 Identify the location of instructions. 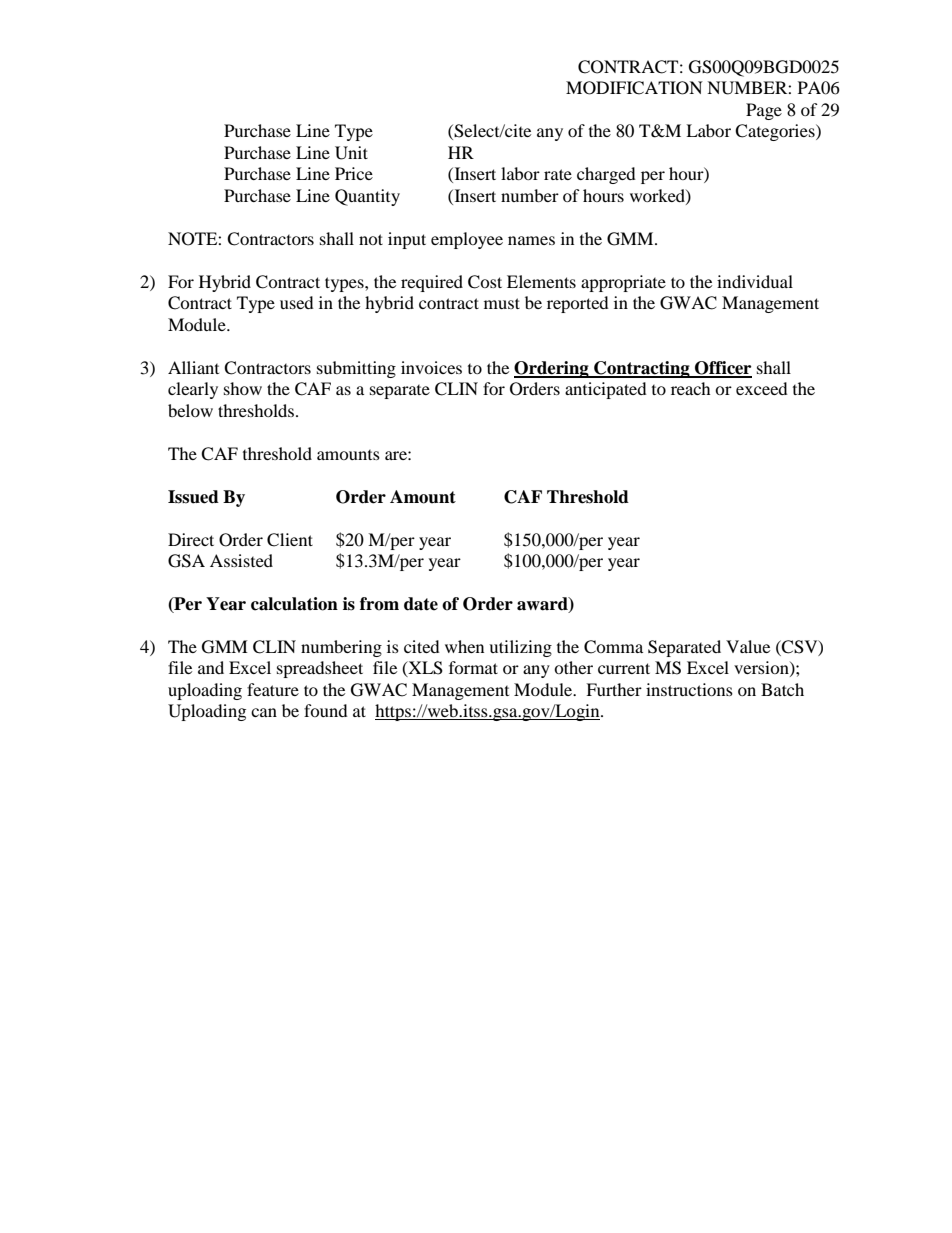
(689, 689).
